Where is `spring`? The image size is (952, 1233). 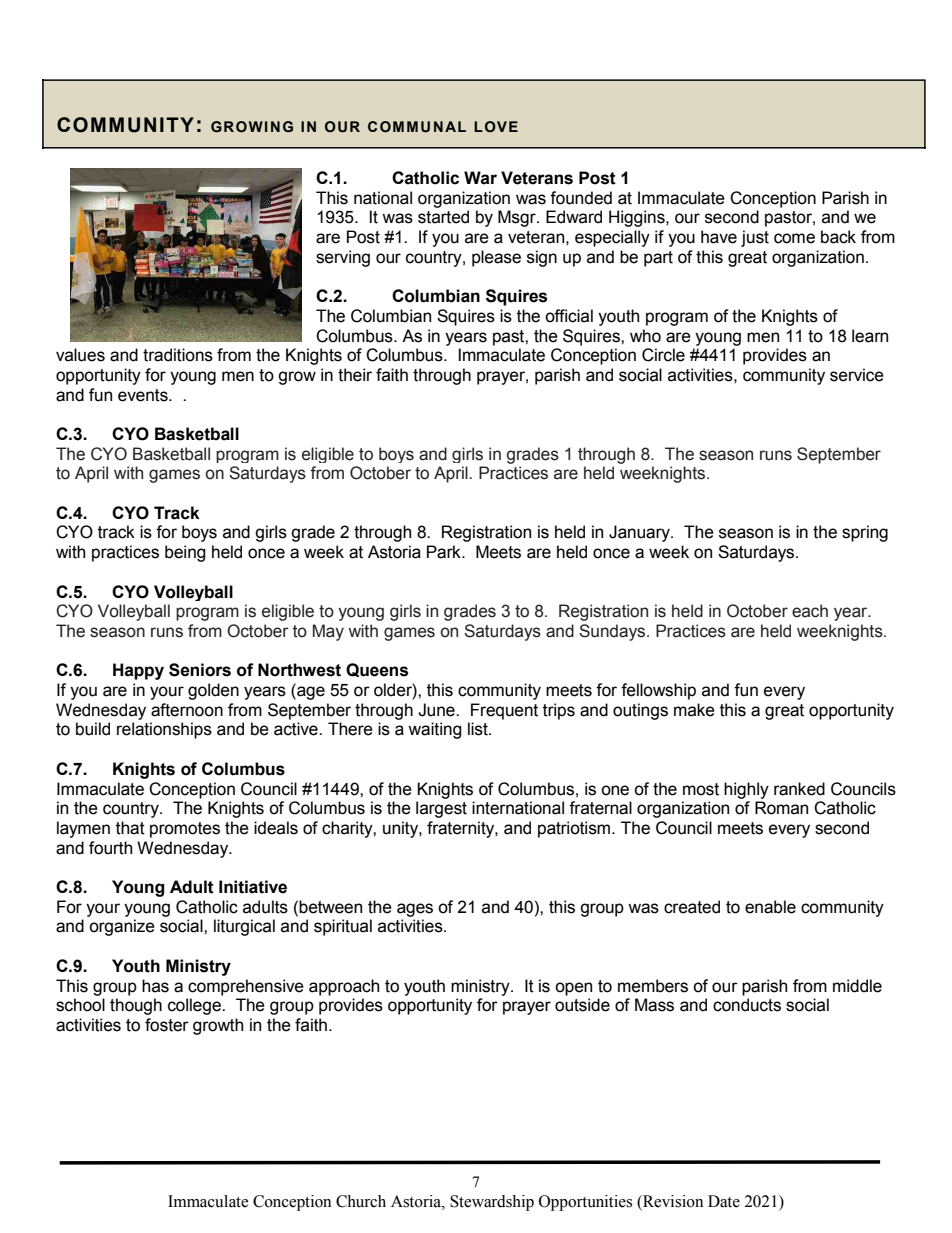
spring is located at coordinates (865, 533).
